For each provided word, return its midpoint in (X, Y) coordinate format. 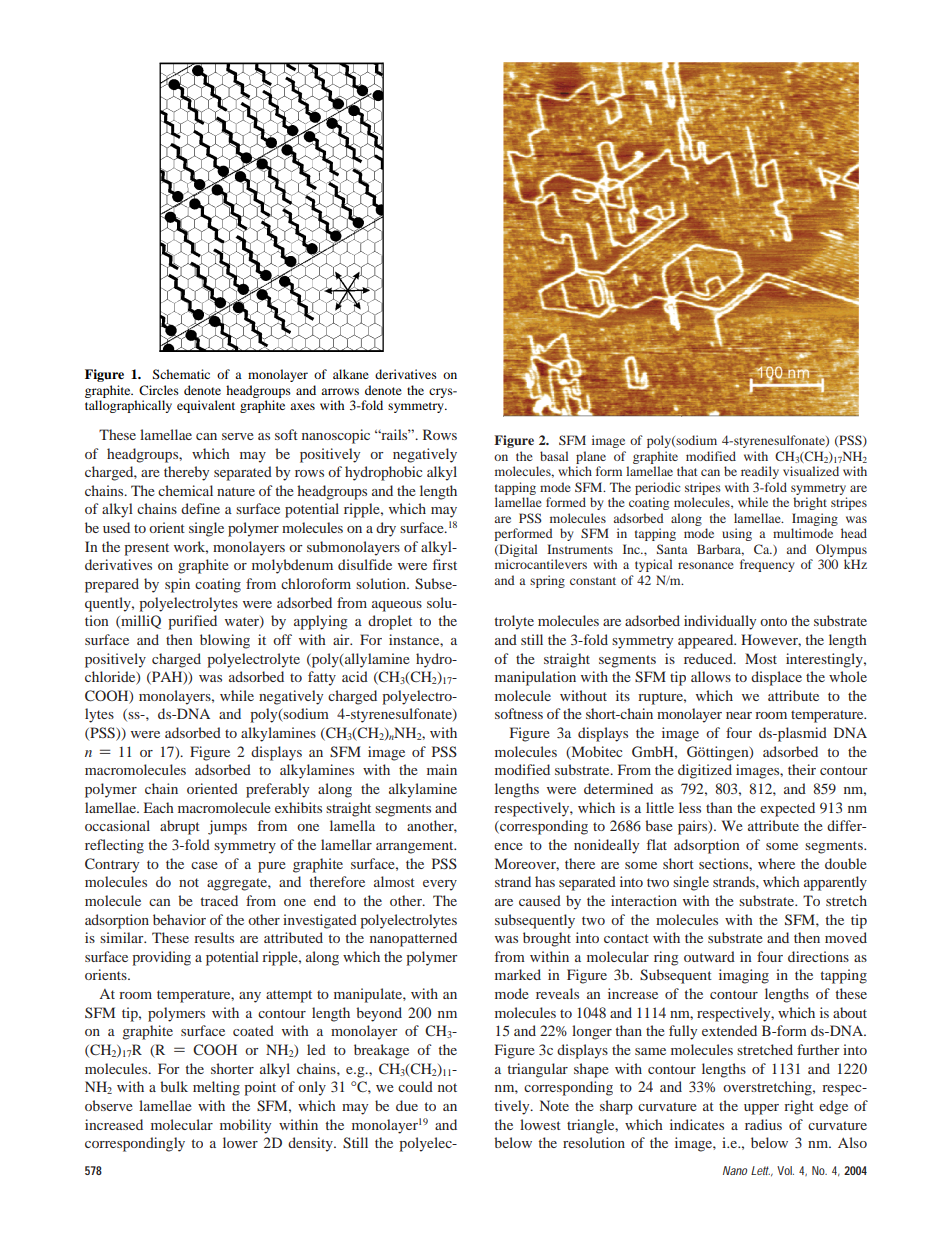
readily (760, 472)
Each (159, 807)
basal (554, 456)
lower (240, 1142)
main (442, 769)
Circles (159, 390)
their (802, 769)
